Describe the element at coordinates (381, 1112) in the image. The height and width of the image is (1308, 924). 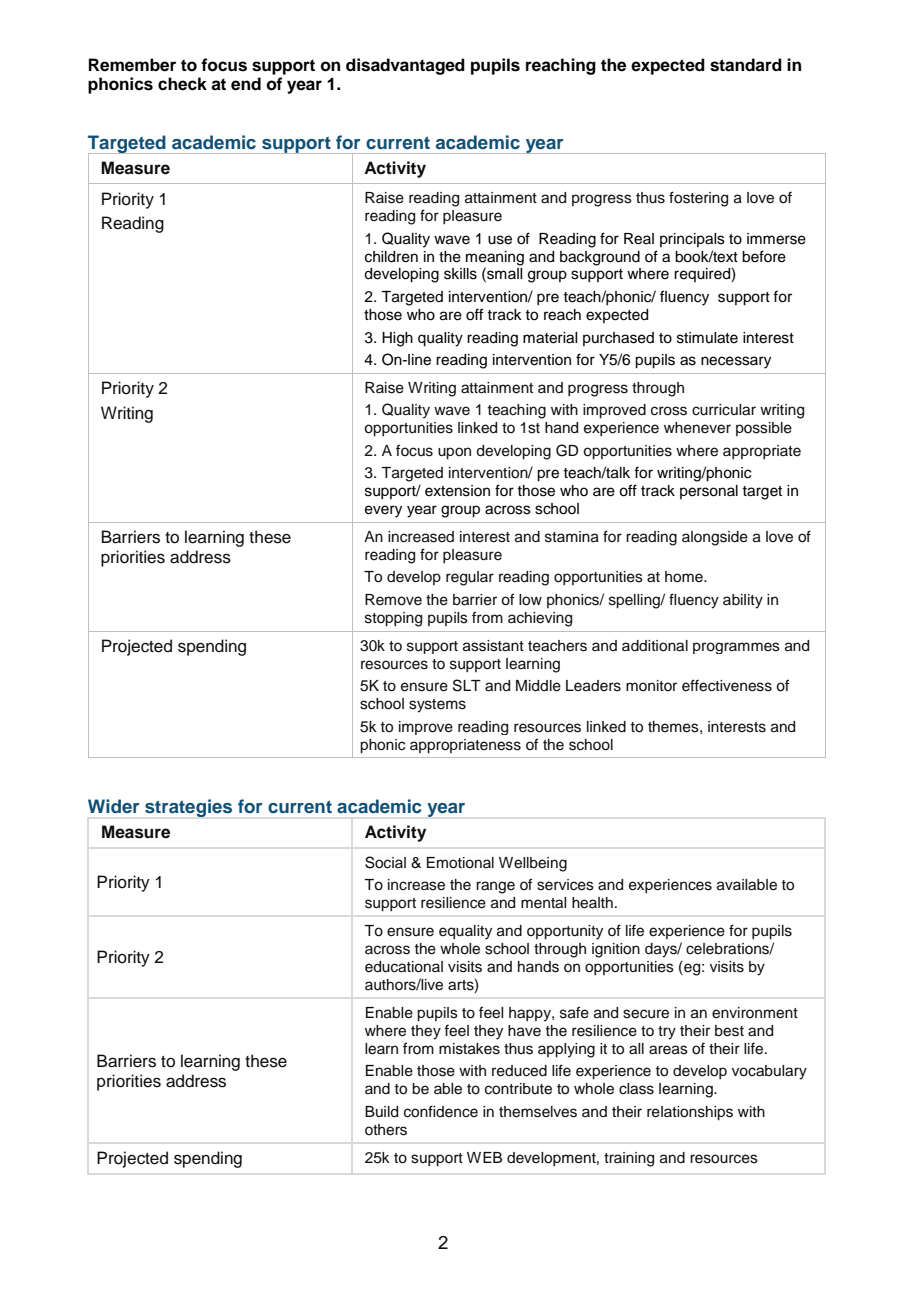
I see `Build` at that location.
